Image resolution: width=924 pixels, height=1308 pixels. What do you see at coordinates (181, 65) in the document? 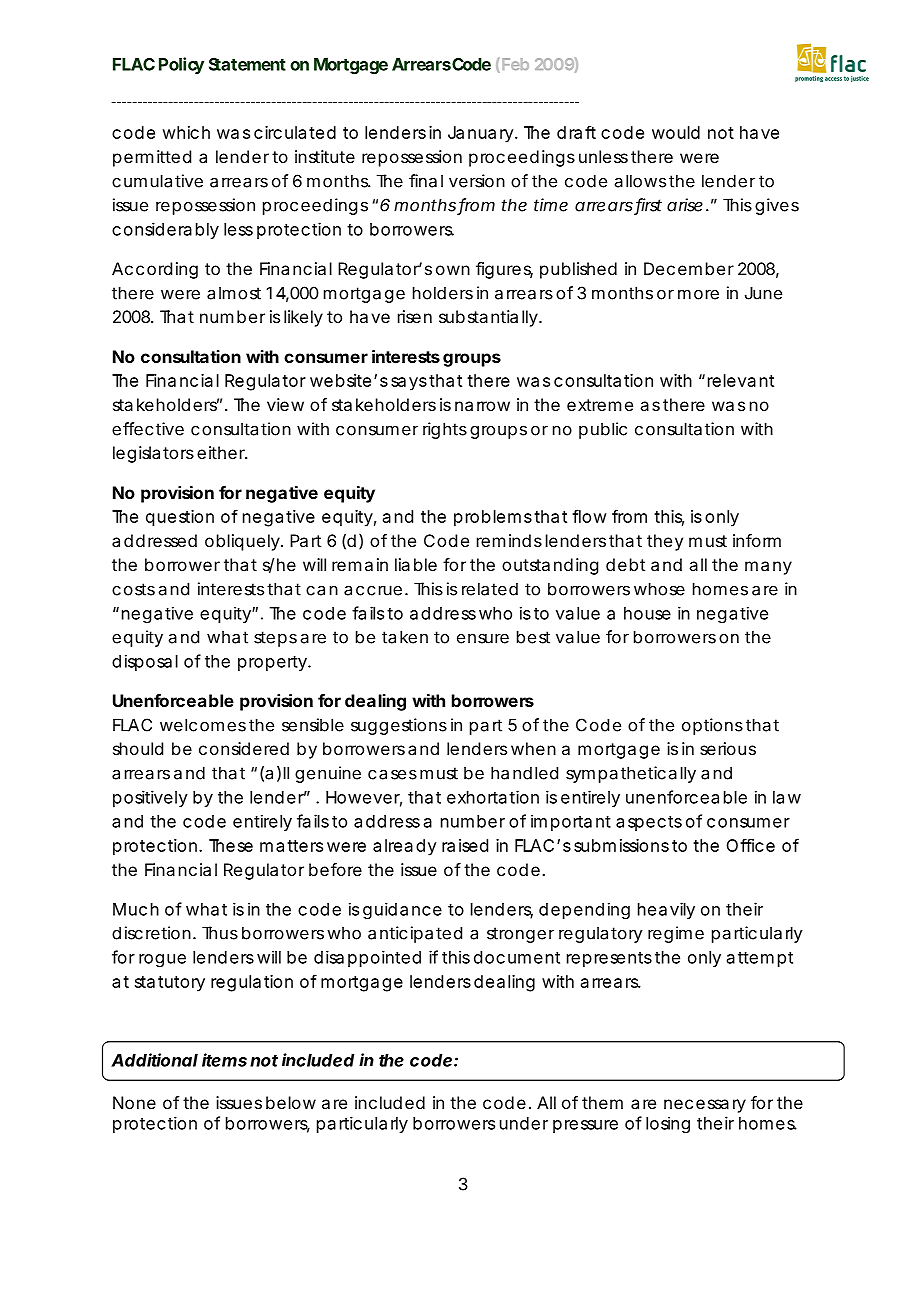
I see `Policy` at bounding box center [181, 65].
